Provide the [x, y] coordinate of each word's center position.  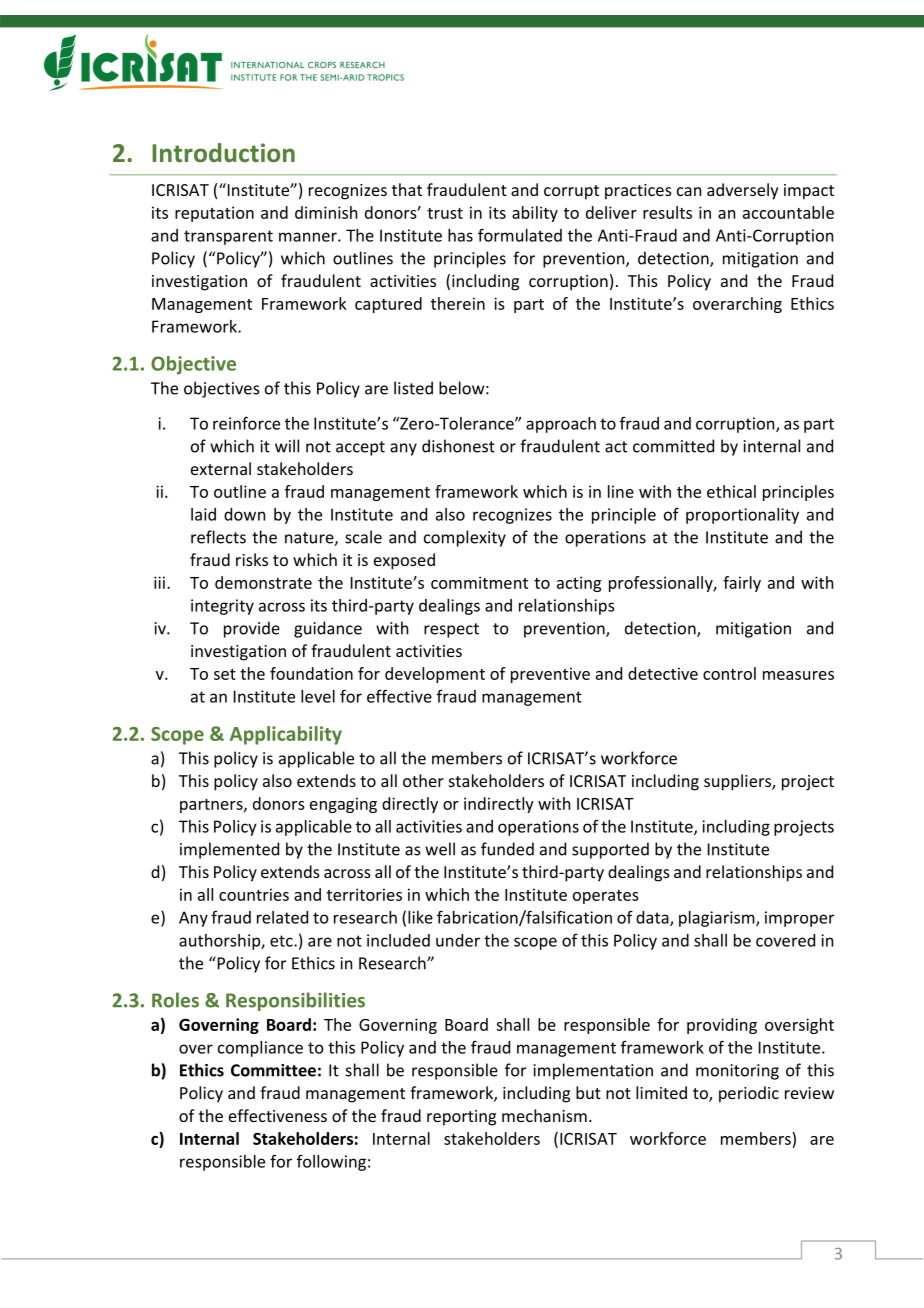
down [244, 514]
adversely [743, 191]
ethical [731, 491]
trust [445, 213]
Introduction [223, 153]
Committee [273, 1070]
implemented [229, 850]
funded [507, 849]
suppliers [738, 782]
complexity [465, 538]
